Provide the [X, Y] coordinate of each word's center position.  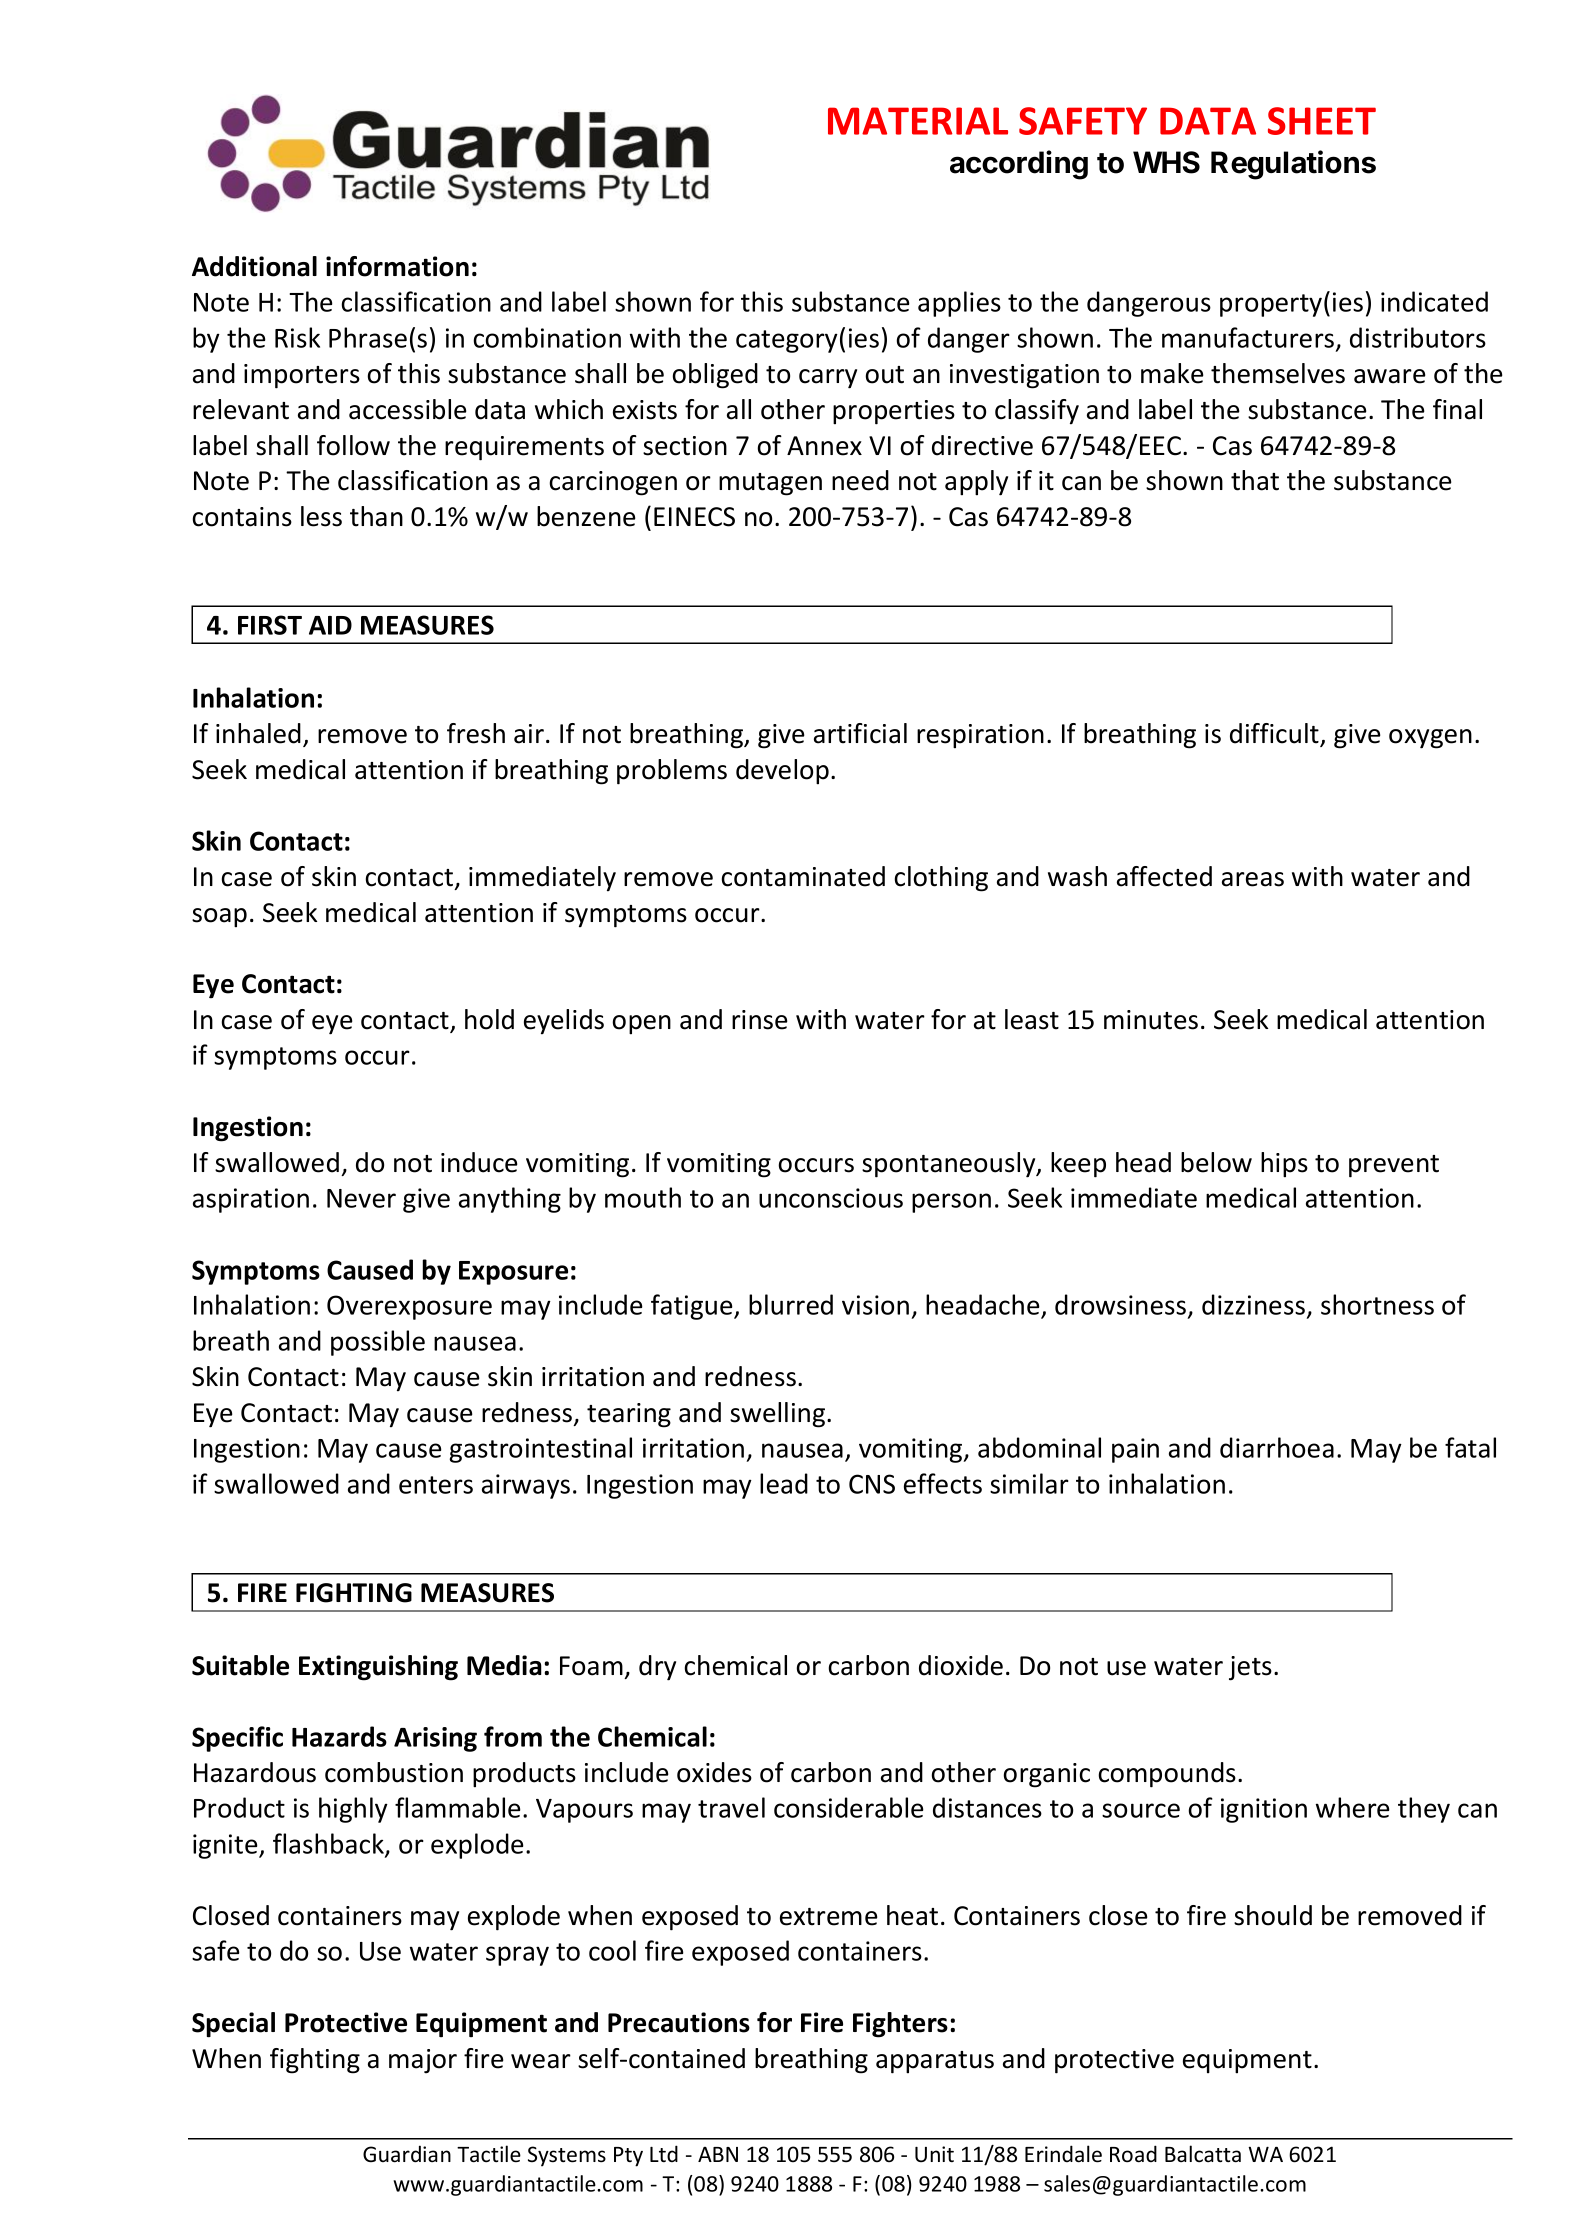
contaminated [803, 876]
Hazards [339, 1736]
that [1255, 480]
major [423, 2061]
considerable [849, 1807]
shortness [1377, 1304]
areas [1253, 879]
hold [489, 1019]
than [376, 516]
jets [1250, 1668]
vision [875, 1305]
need [860, 480]
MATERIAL [918, 121]
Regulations [1293, 165]
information [397, 266]
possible [378, 1343]
